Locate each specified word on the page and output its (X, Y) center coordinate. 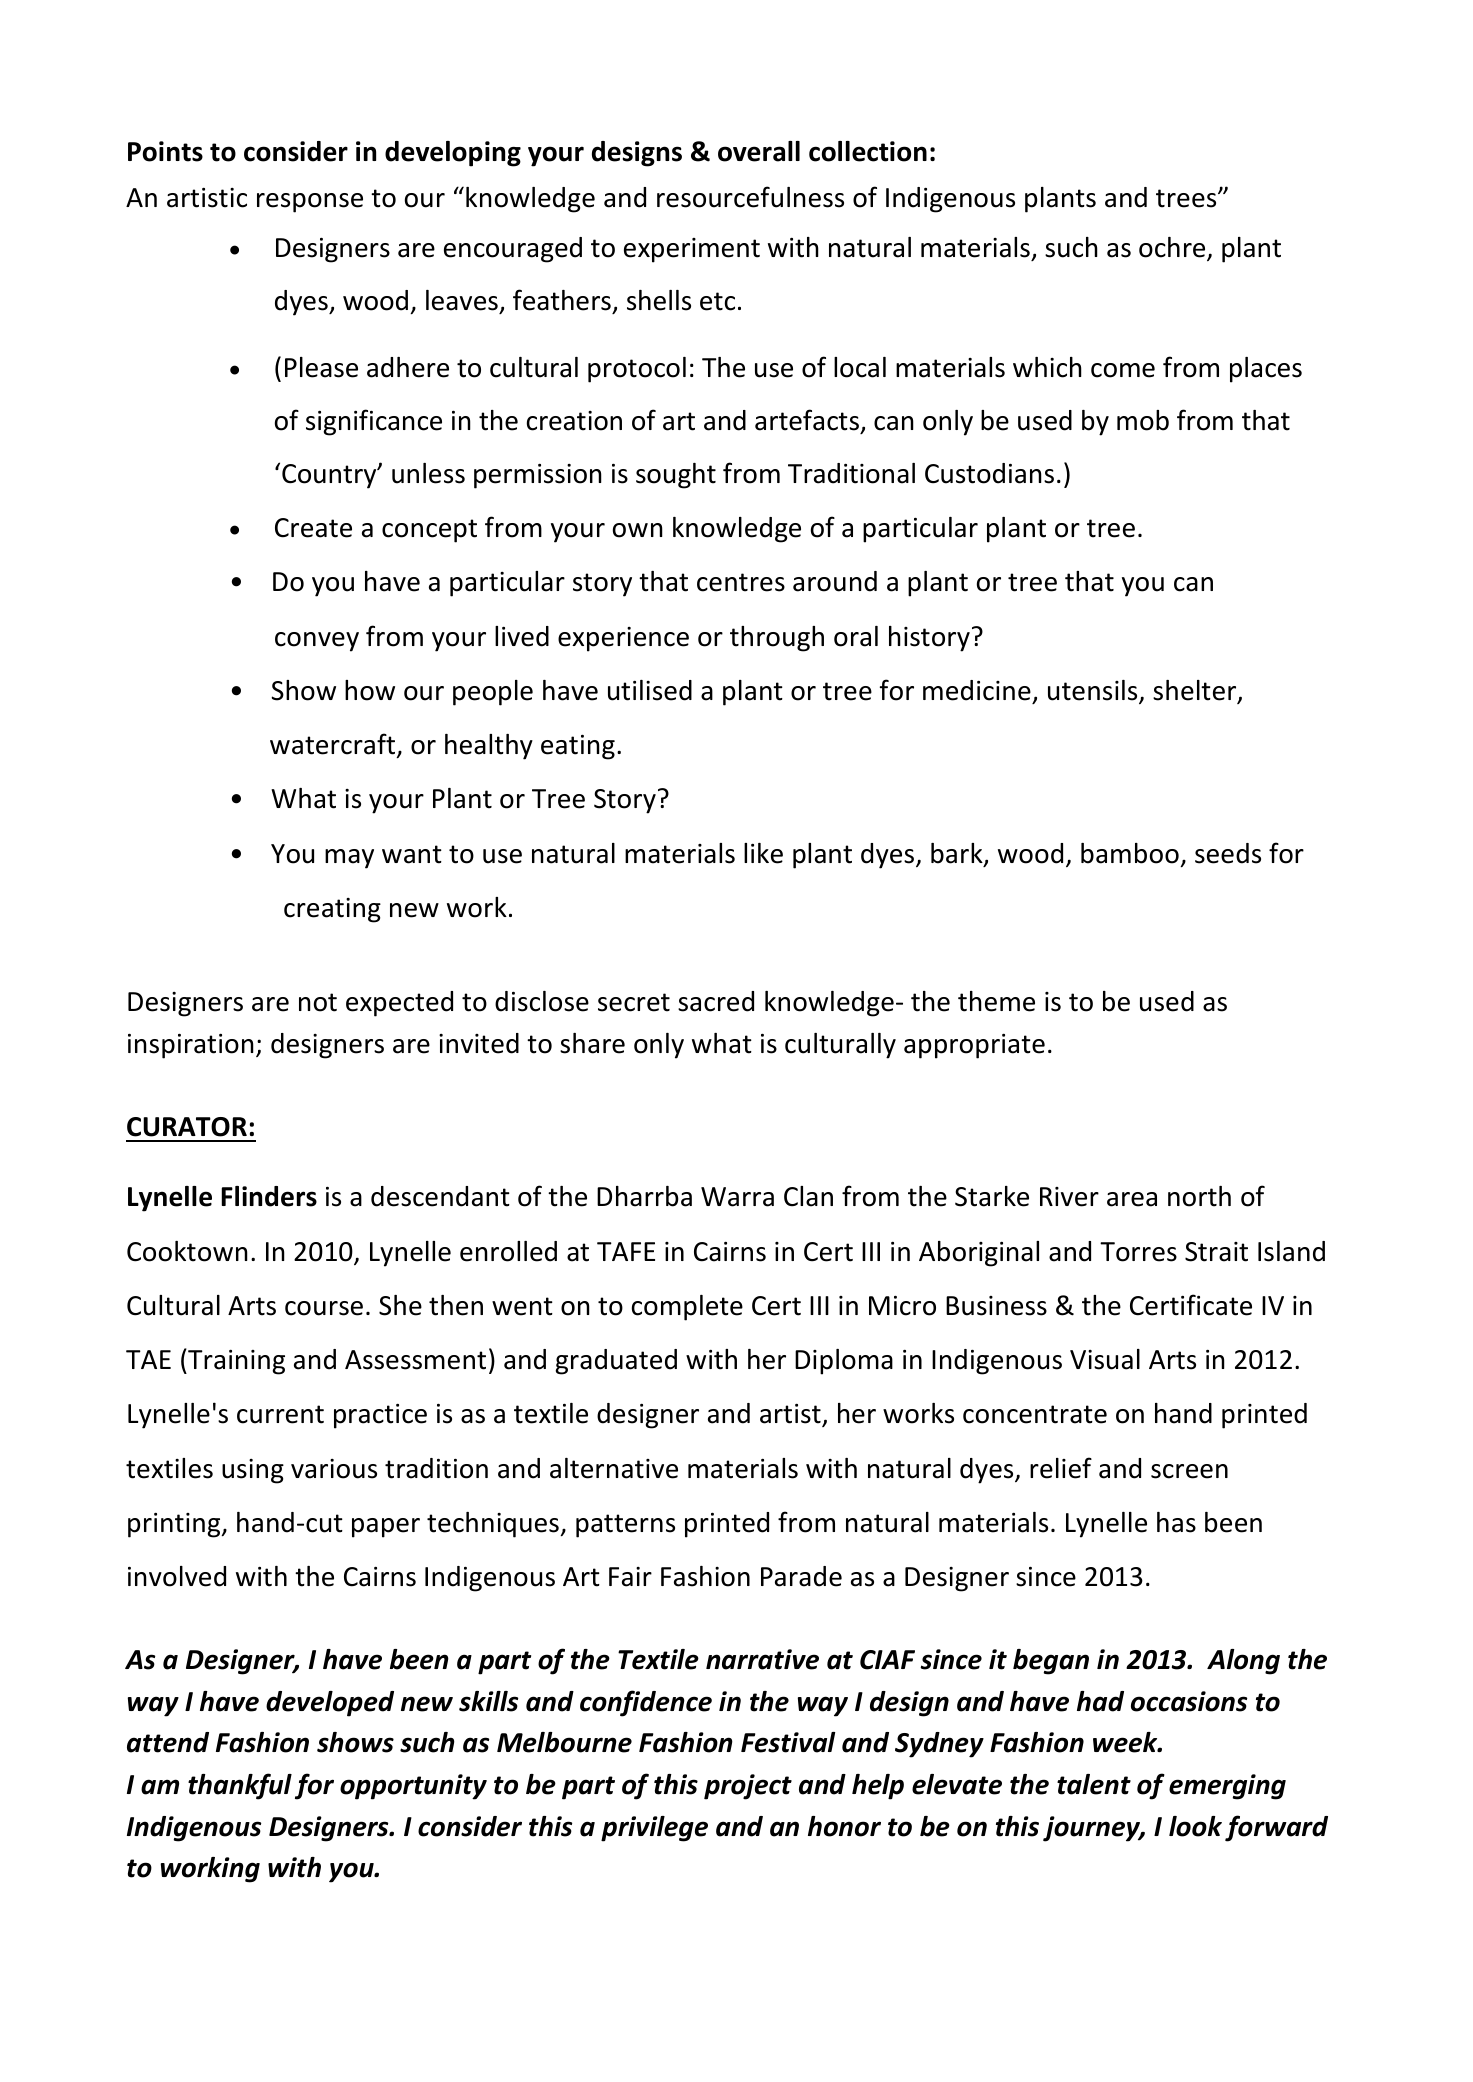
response (310, 203)
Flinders (269, 1196)
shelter (1196, 691)
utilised (650, 690)
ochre (1173, 249)
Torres (1138, 1252)
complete (687, 1308)
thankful (240, 1786)
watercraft (334, 745)
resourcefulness (750, 197)
